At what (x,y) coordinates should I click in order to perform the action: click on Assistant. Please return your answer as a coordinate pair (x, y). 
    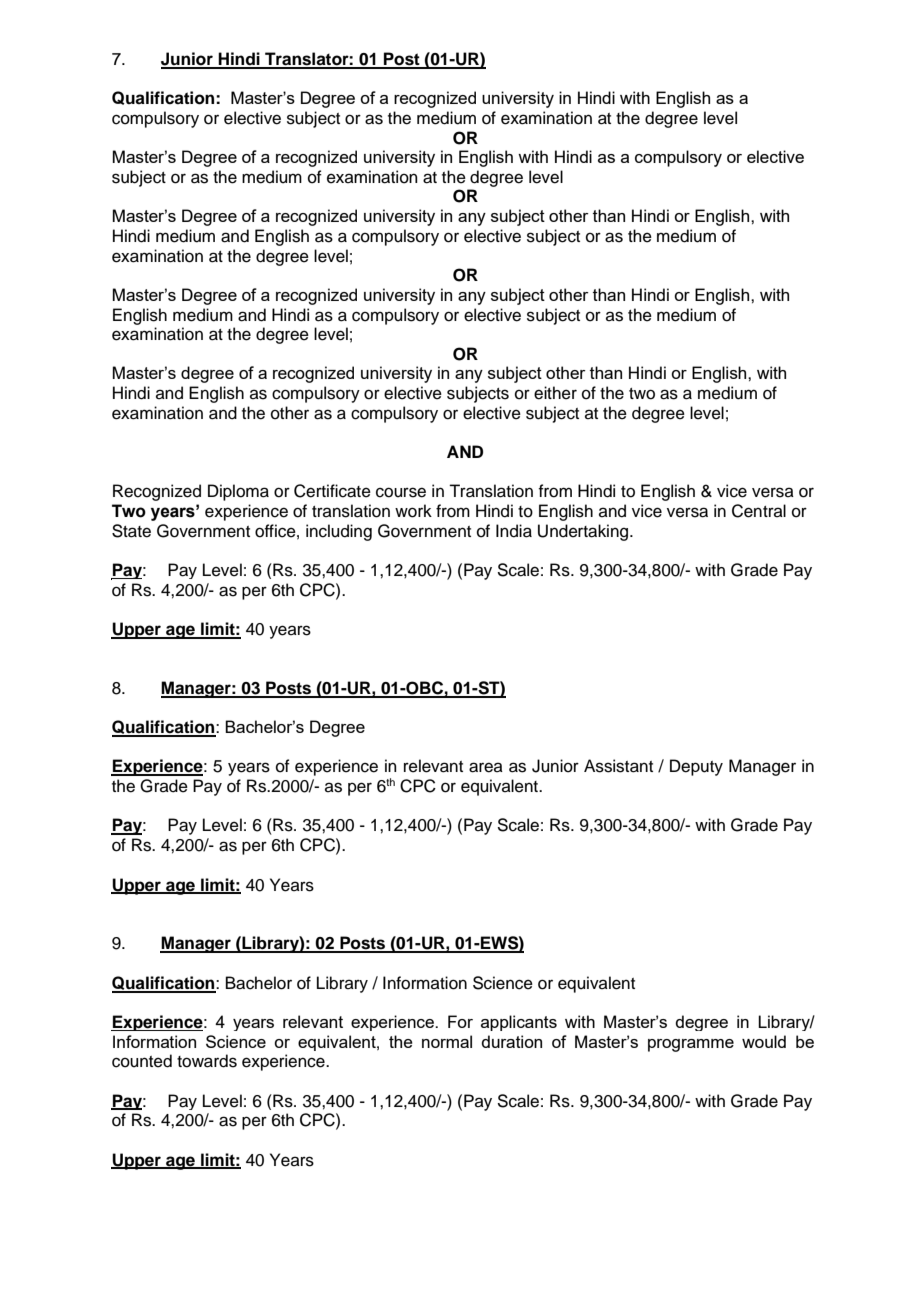
    Looking at the image, I should click on (618, 766).
